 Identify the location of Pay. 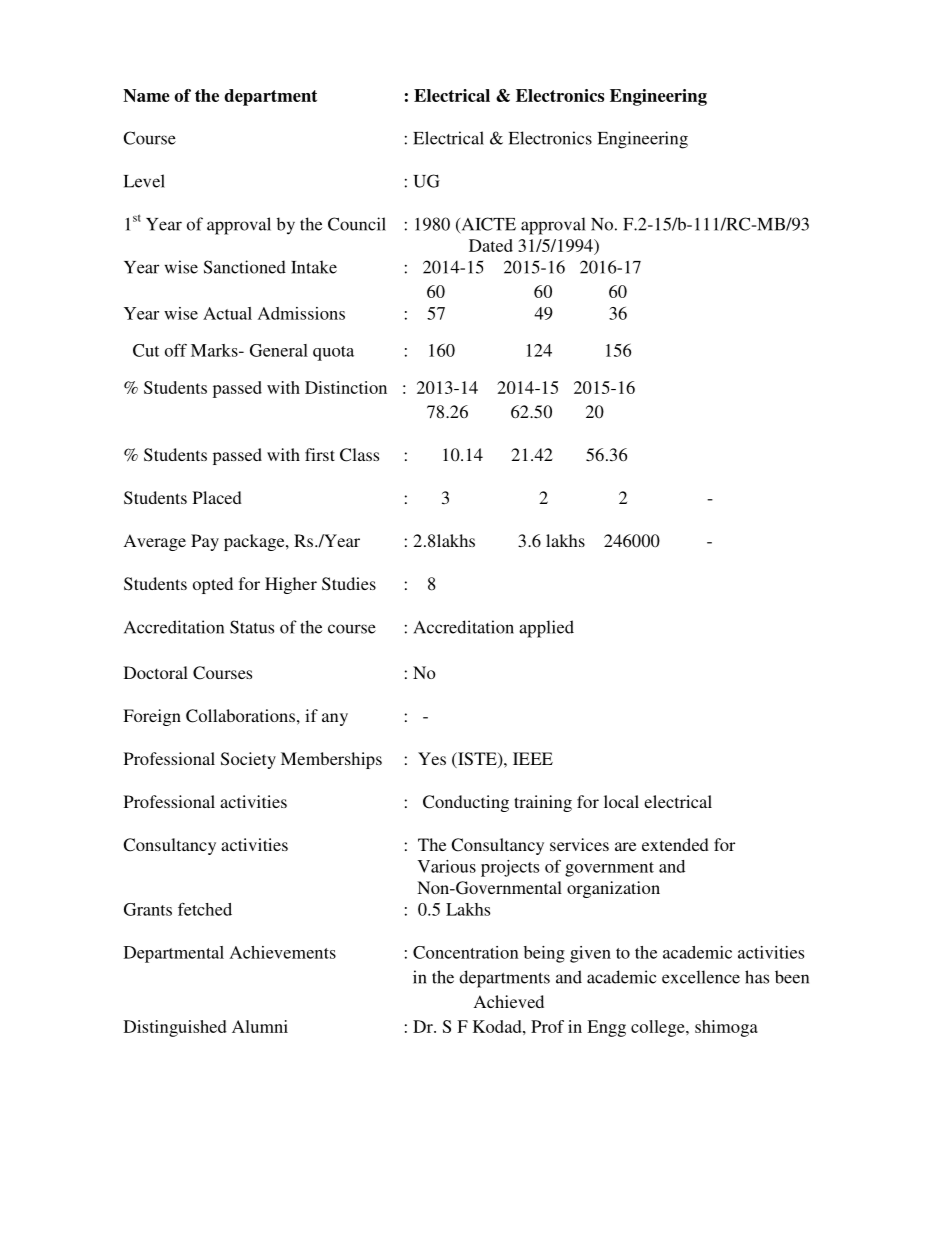
(205, 542).
